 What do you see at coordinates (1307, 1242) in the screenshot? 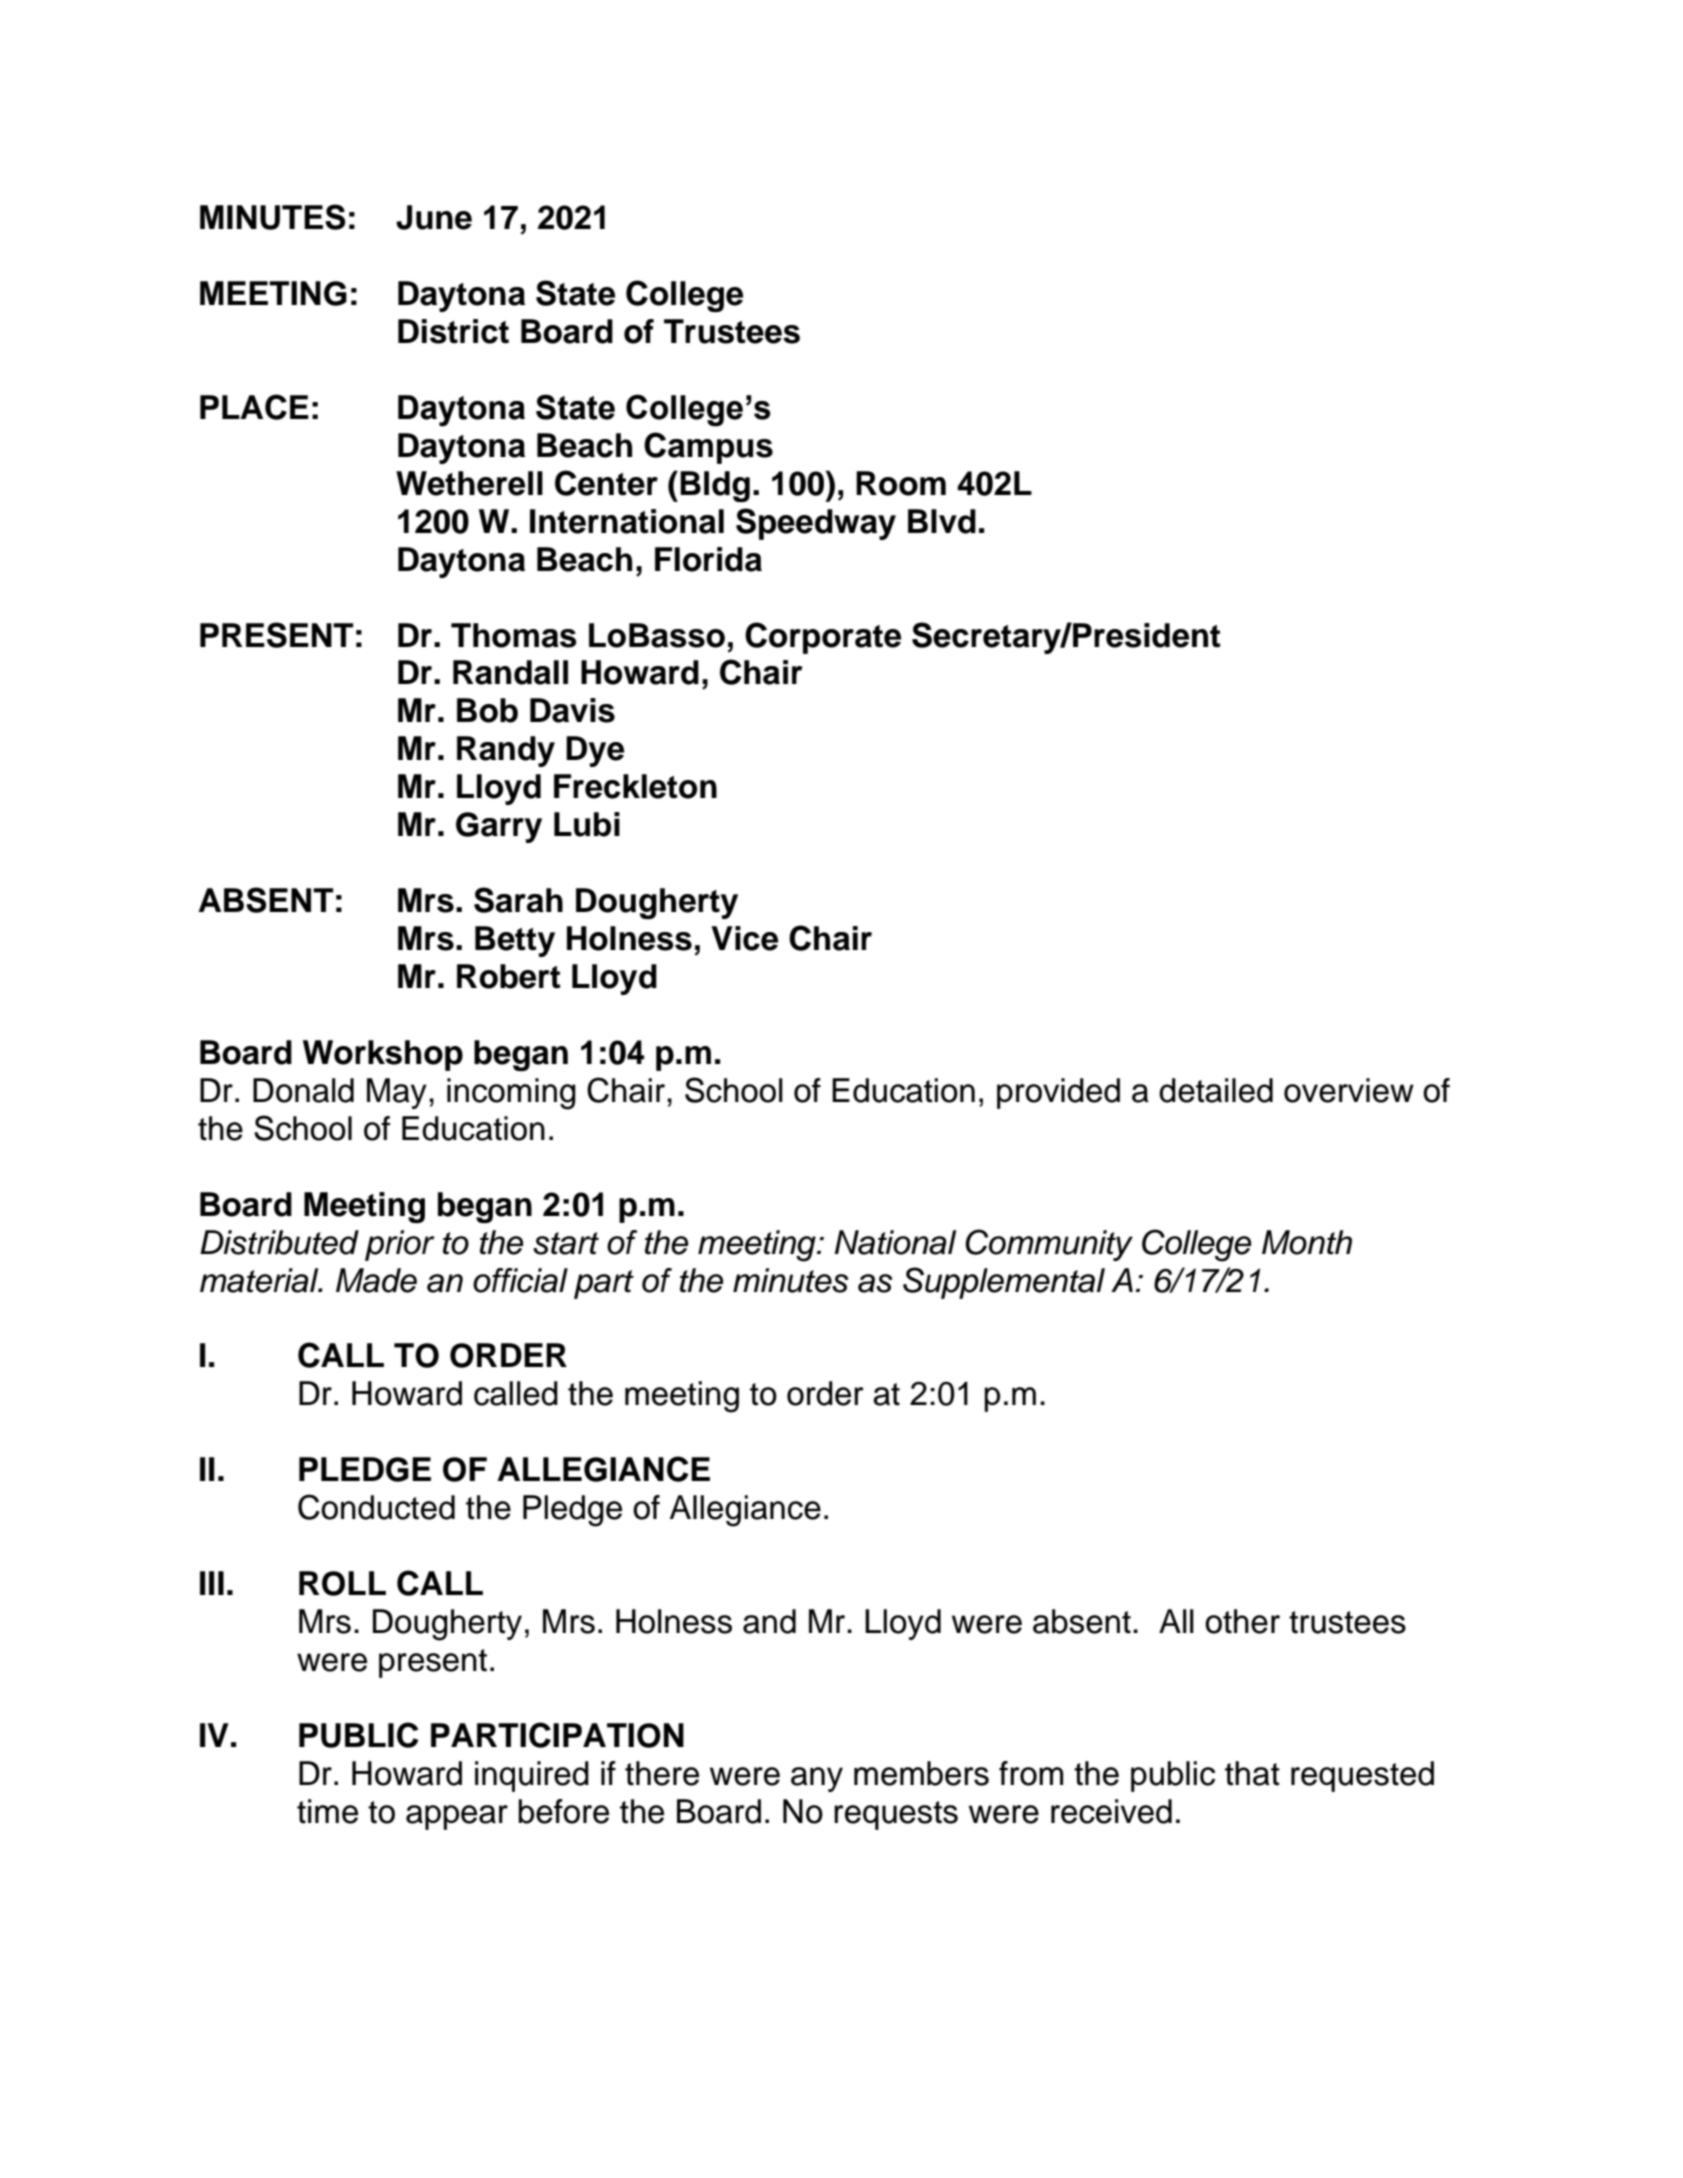
I see `Month` at bounding box center [1307, 1242].
